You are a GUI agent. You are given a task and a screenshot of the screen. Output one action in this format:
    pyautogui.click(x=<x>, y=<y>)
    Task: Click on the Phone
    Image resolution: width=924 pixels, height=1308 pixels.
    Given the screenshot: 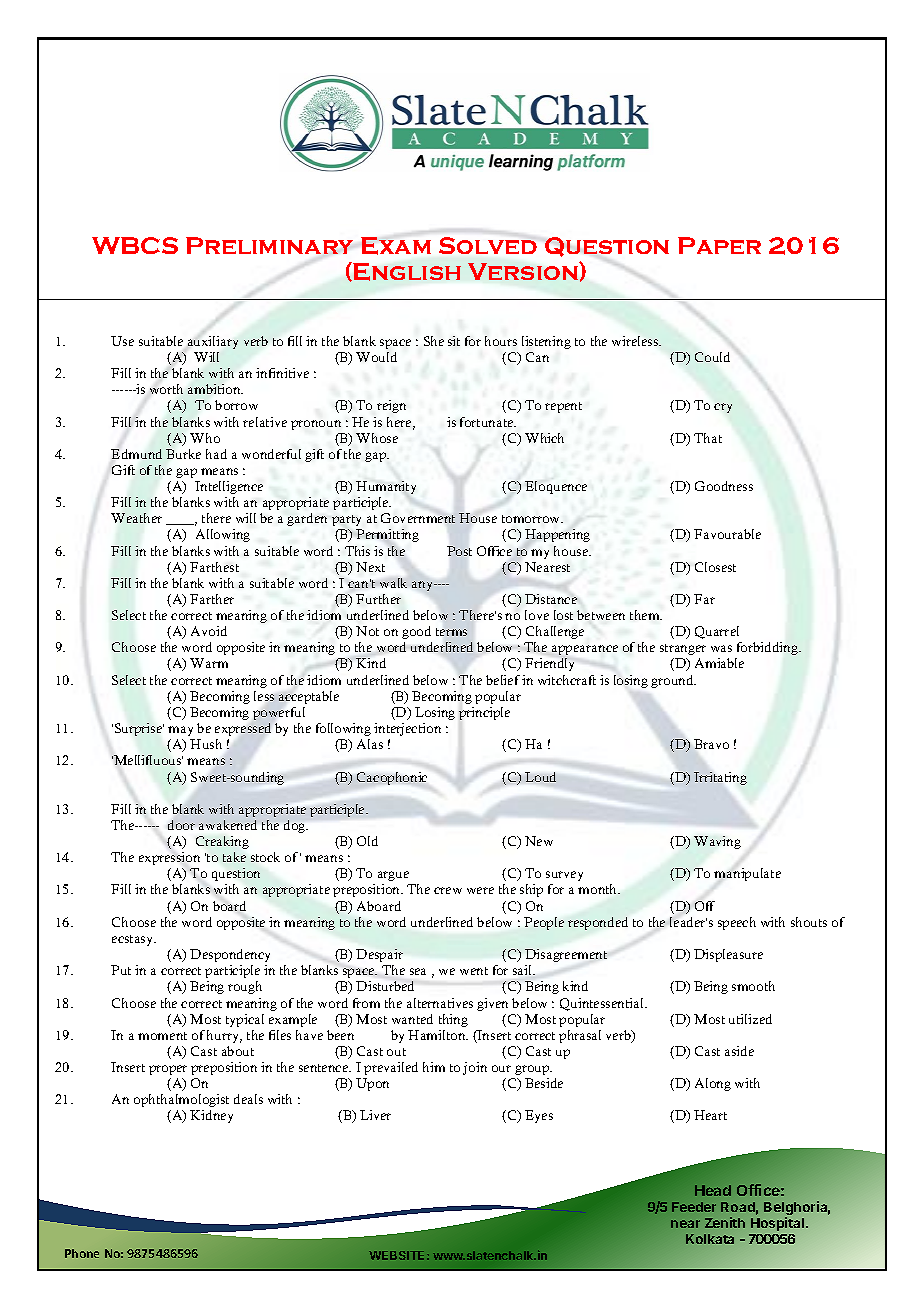 What is the action you would take?
    pyautogui.click(x=82, y=1253)
